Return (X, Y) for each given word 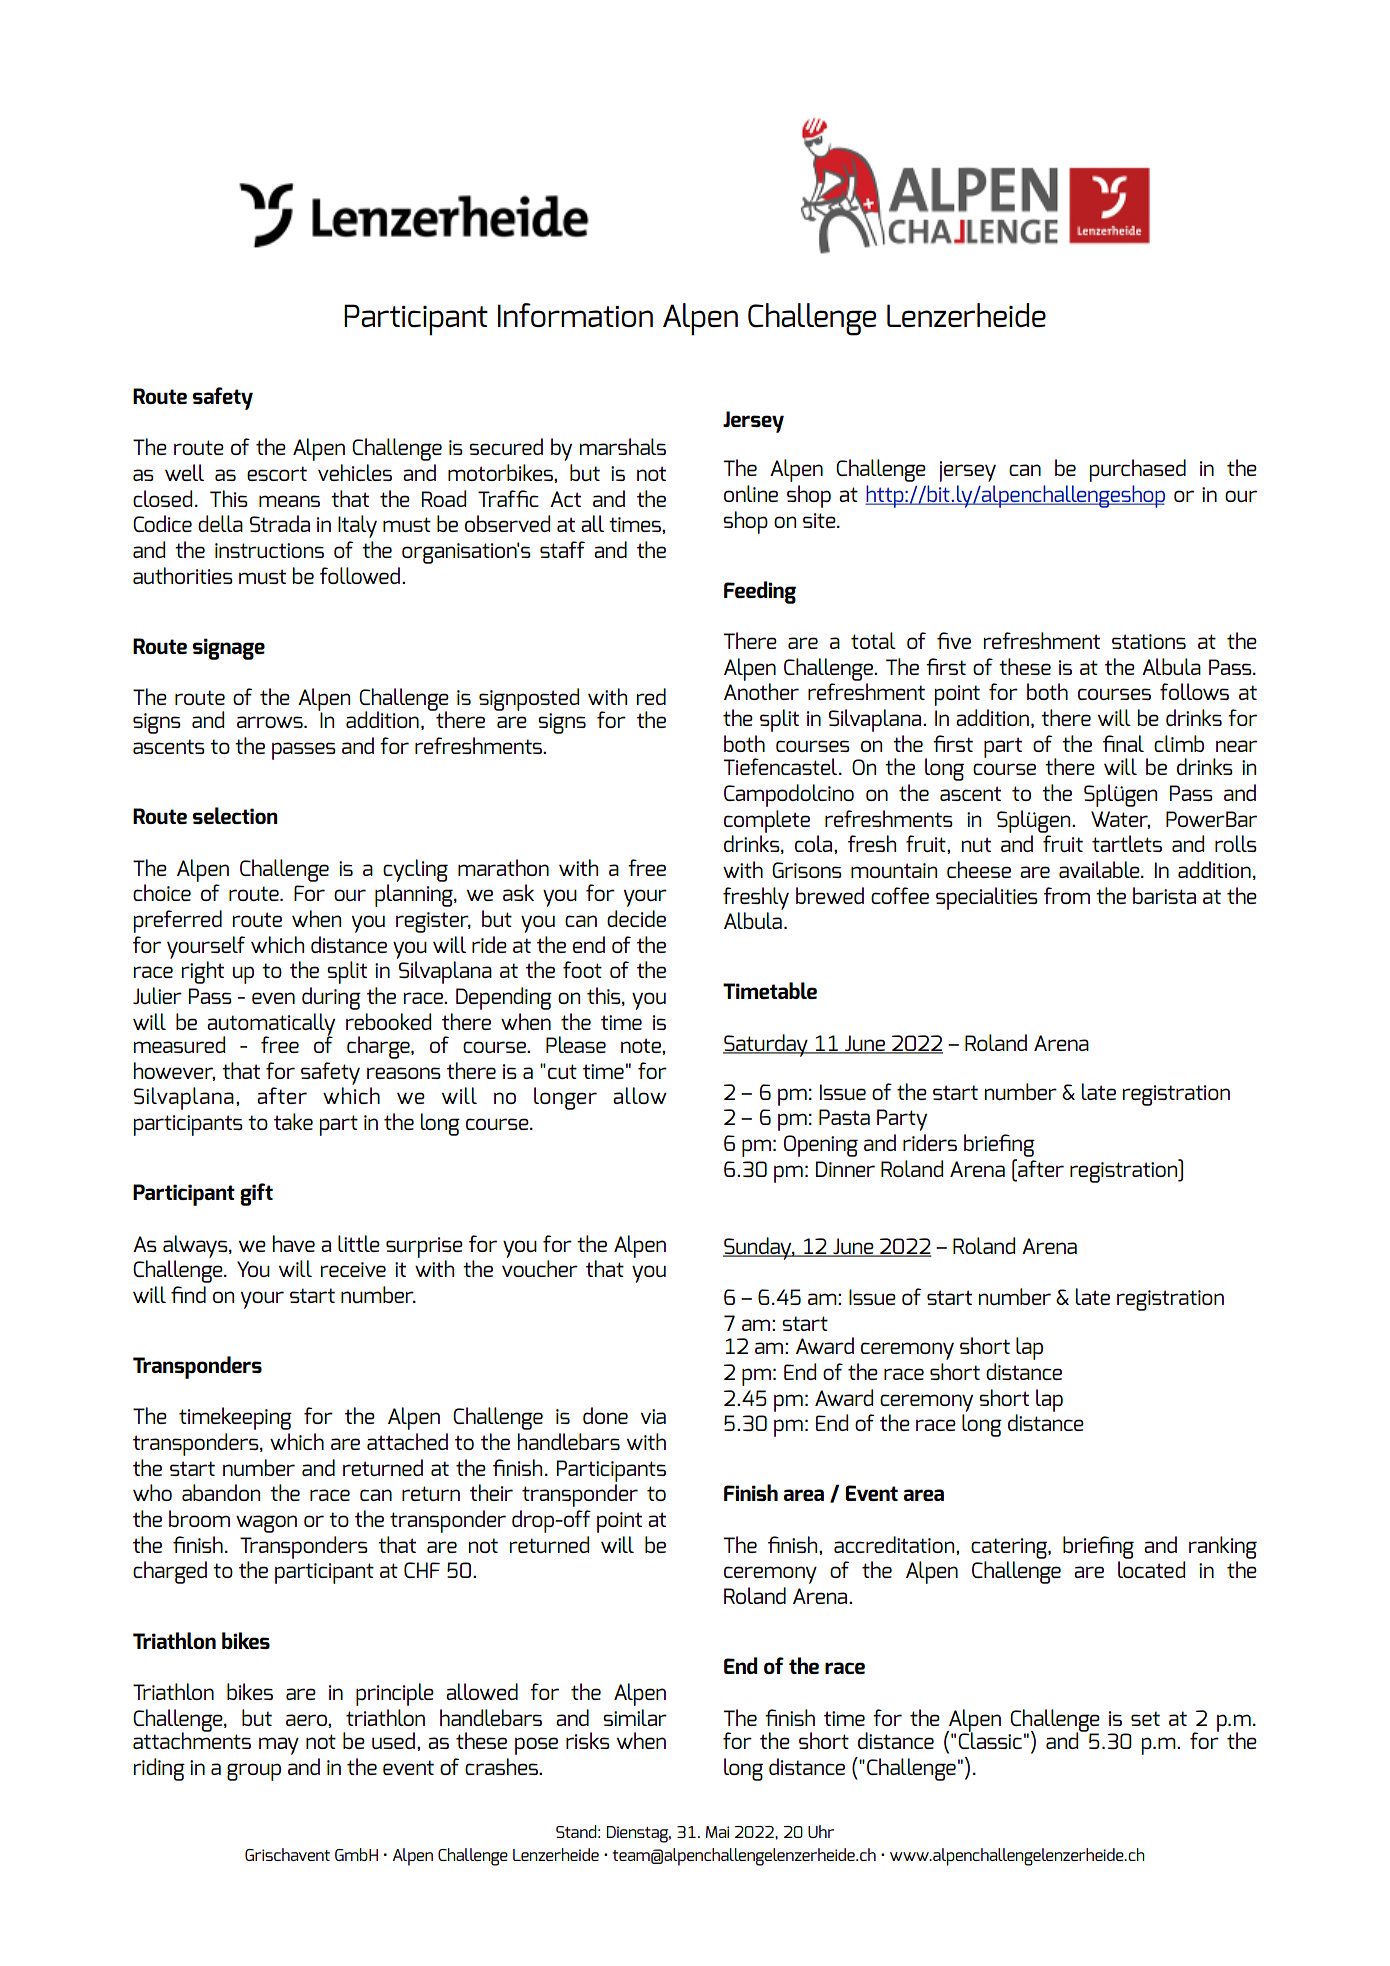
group (254, 1772)
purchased (1138, 470)
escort (277, 473)
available (1100, 869)
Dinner (845, 1169)
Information (575, 315)
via (653, 1416)
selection (235, 815)
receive (353, 1269)
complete (767, 821)
